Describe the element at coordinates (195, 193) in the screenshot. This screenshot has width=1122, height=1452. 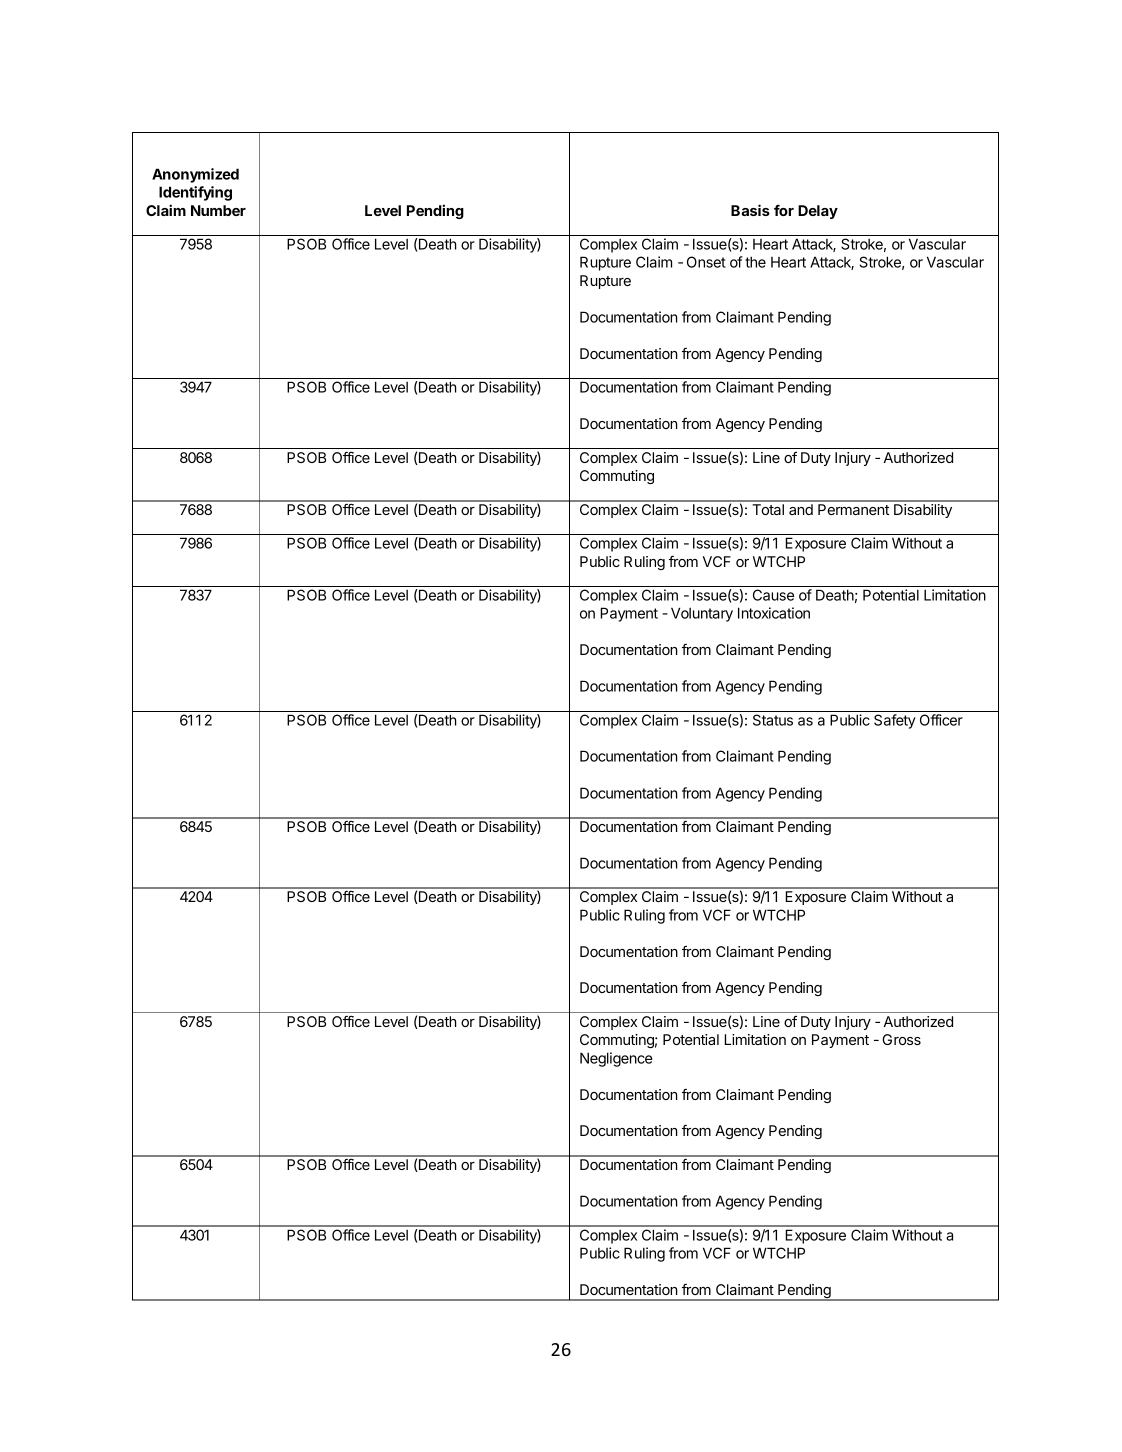
I see `Identifying` at that location.
